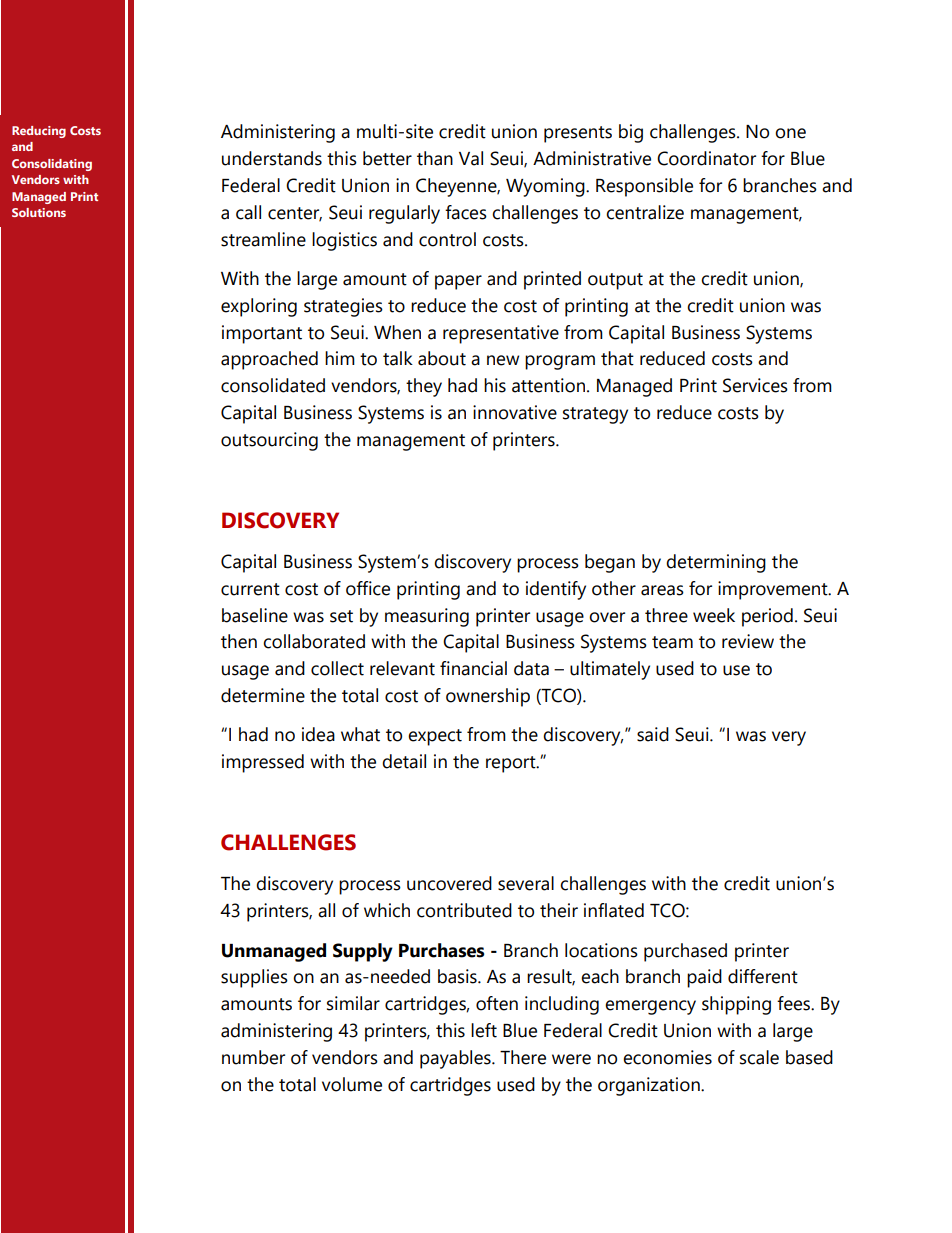  What do you see at coordinates (435, 158) in the page?
I see `than` at bounding box center [435, 158].
